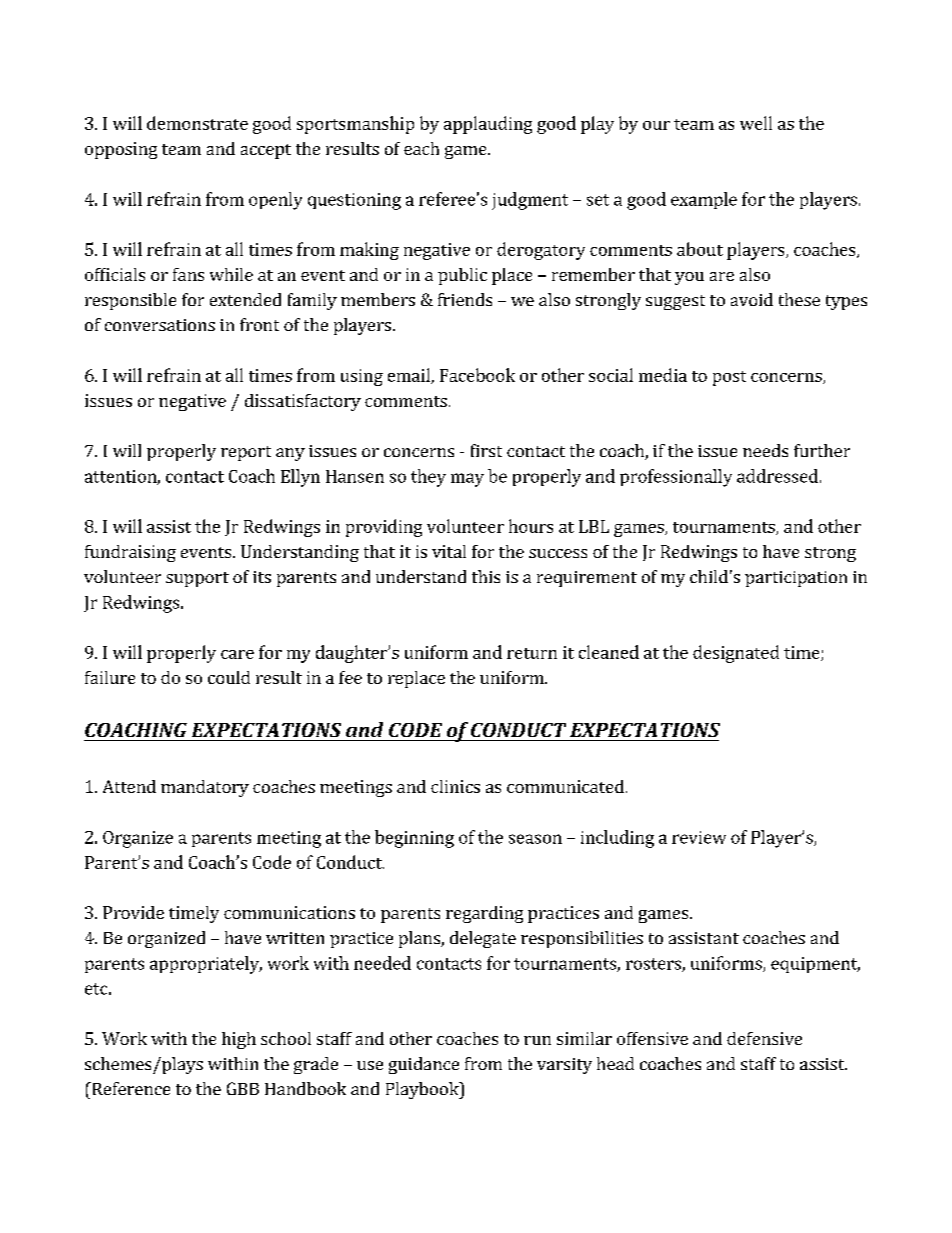 The image size is (952, 1233). I want to click on applauding, so click(488, 125).
